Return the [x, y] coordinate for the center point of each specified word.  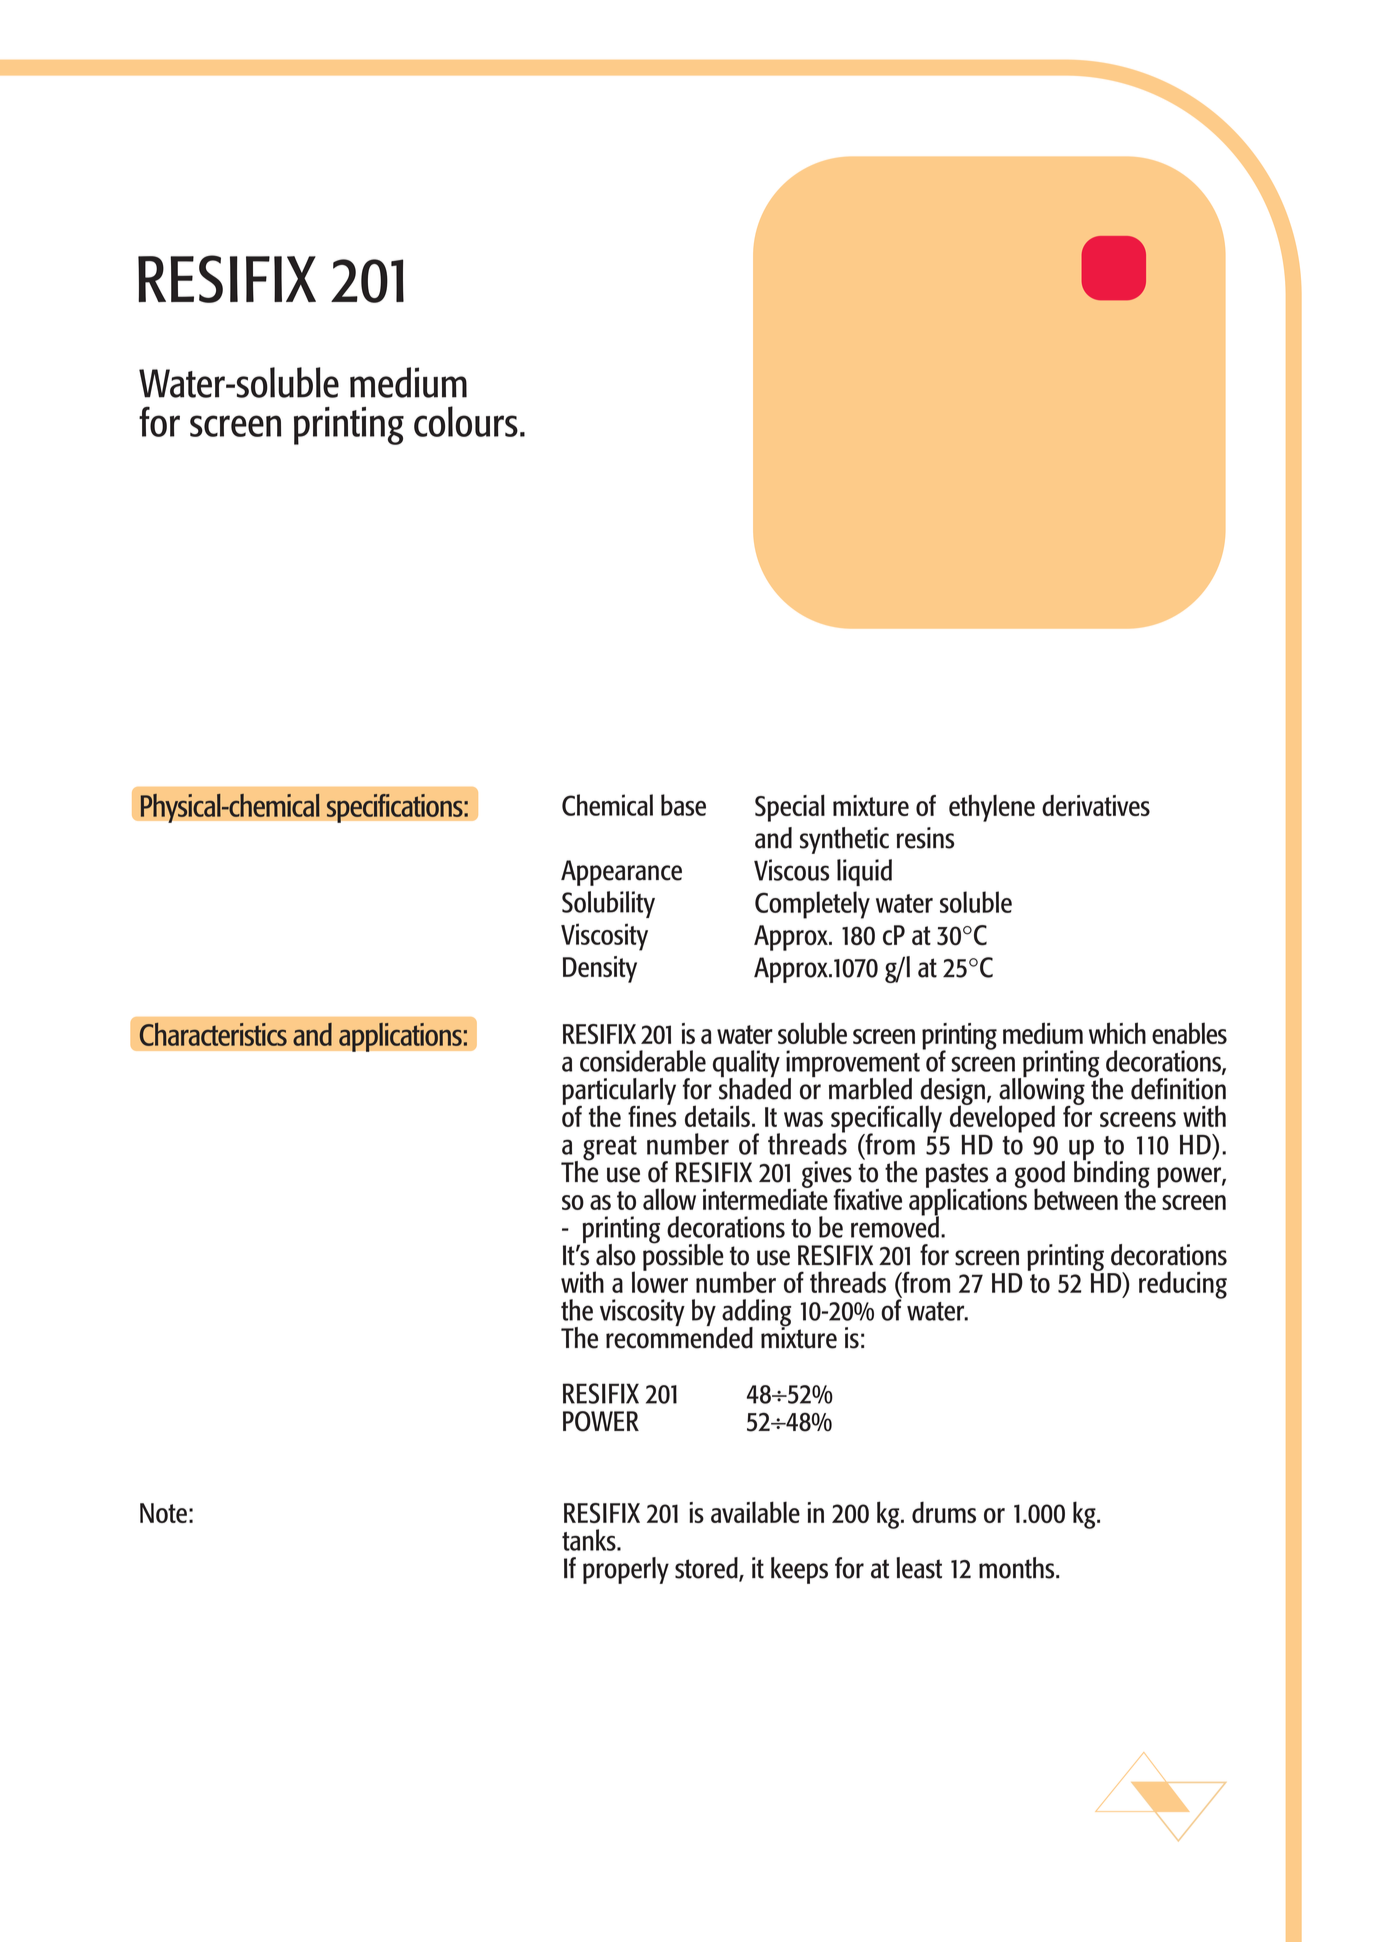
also [616, 1255]
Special [790, 808]
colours [466, 421]
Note [163, 1513]
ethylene [992, 808]
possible [683, 1256]
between [1076, 1199]
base [683, 805]
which [1117, 1033]
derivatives [1096, 805]
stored [707, 1569]
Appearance [621, 873]
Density [600, 969]
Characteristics [213, 1034]
